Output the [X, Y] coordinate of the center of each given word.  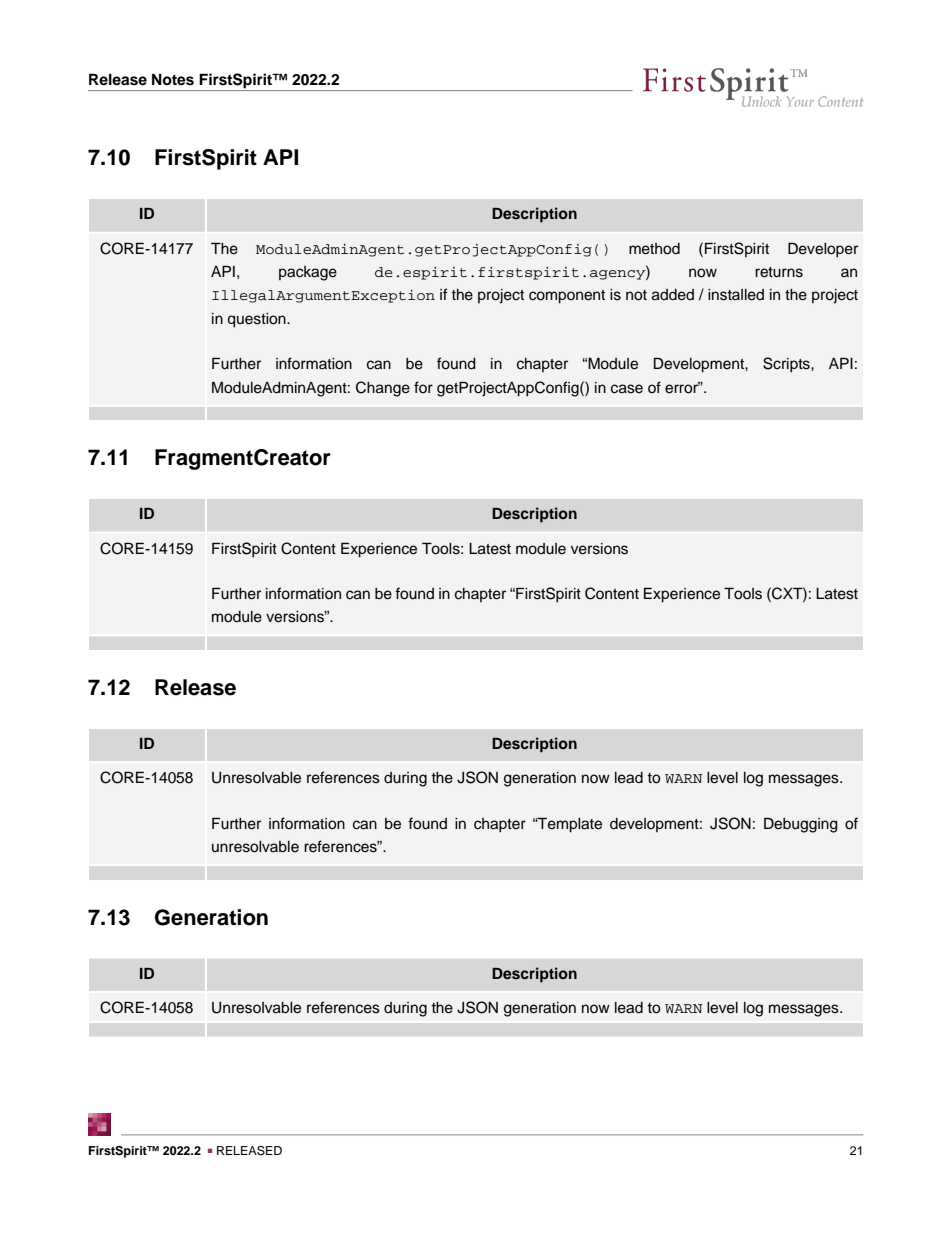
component [567, 297]
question [257, 320]
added [673, 295]
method [654, 249]
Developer [823, 250]
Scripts [787, 365]
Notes [173, 79]
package [308, 273]
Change [383, 389]
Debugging [801, 825]
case [627, 389]
